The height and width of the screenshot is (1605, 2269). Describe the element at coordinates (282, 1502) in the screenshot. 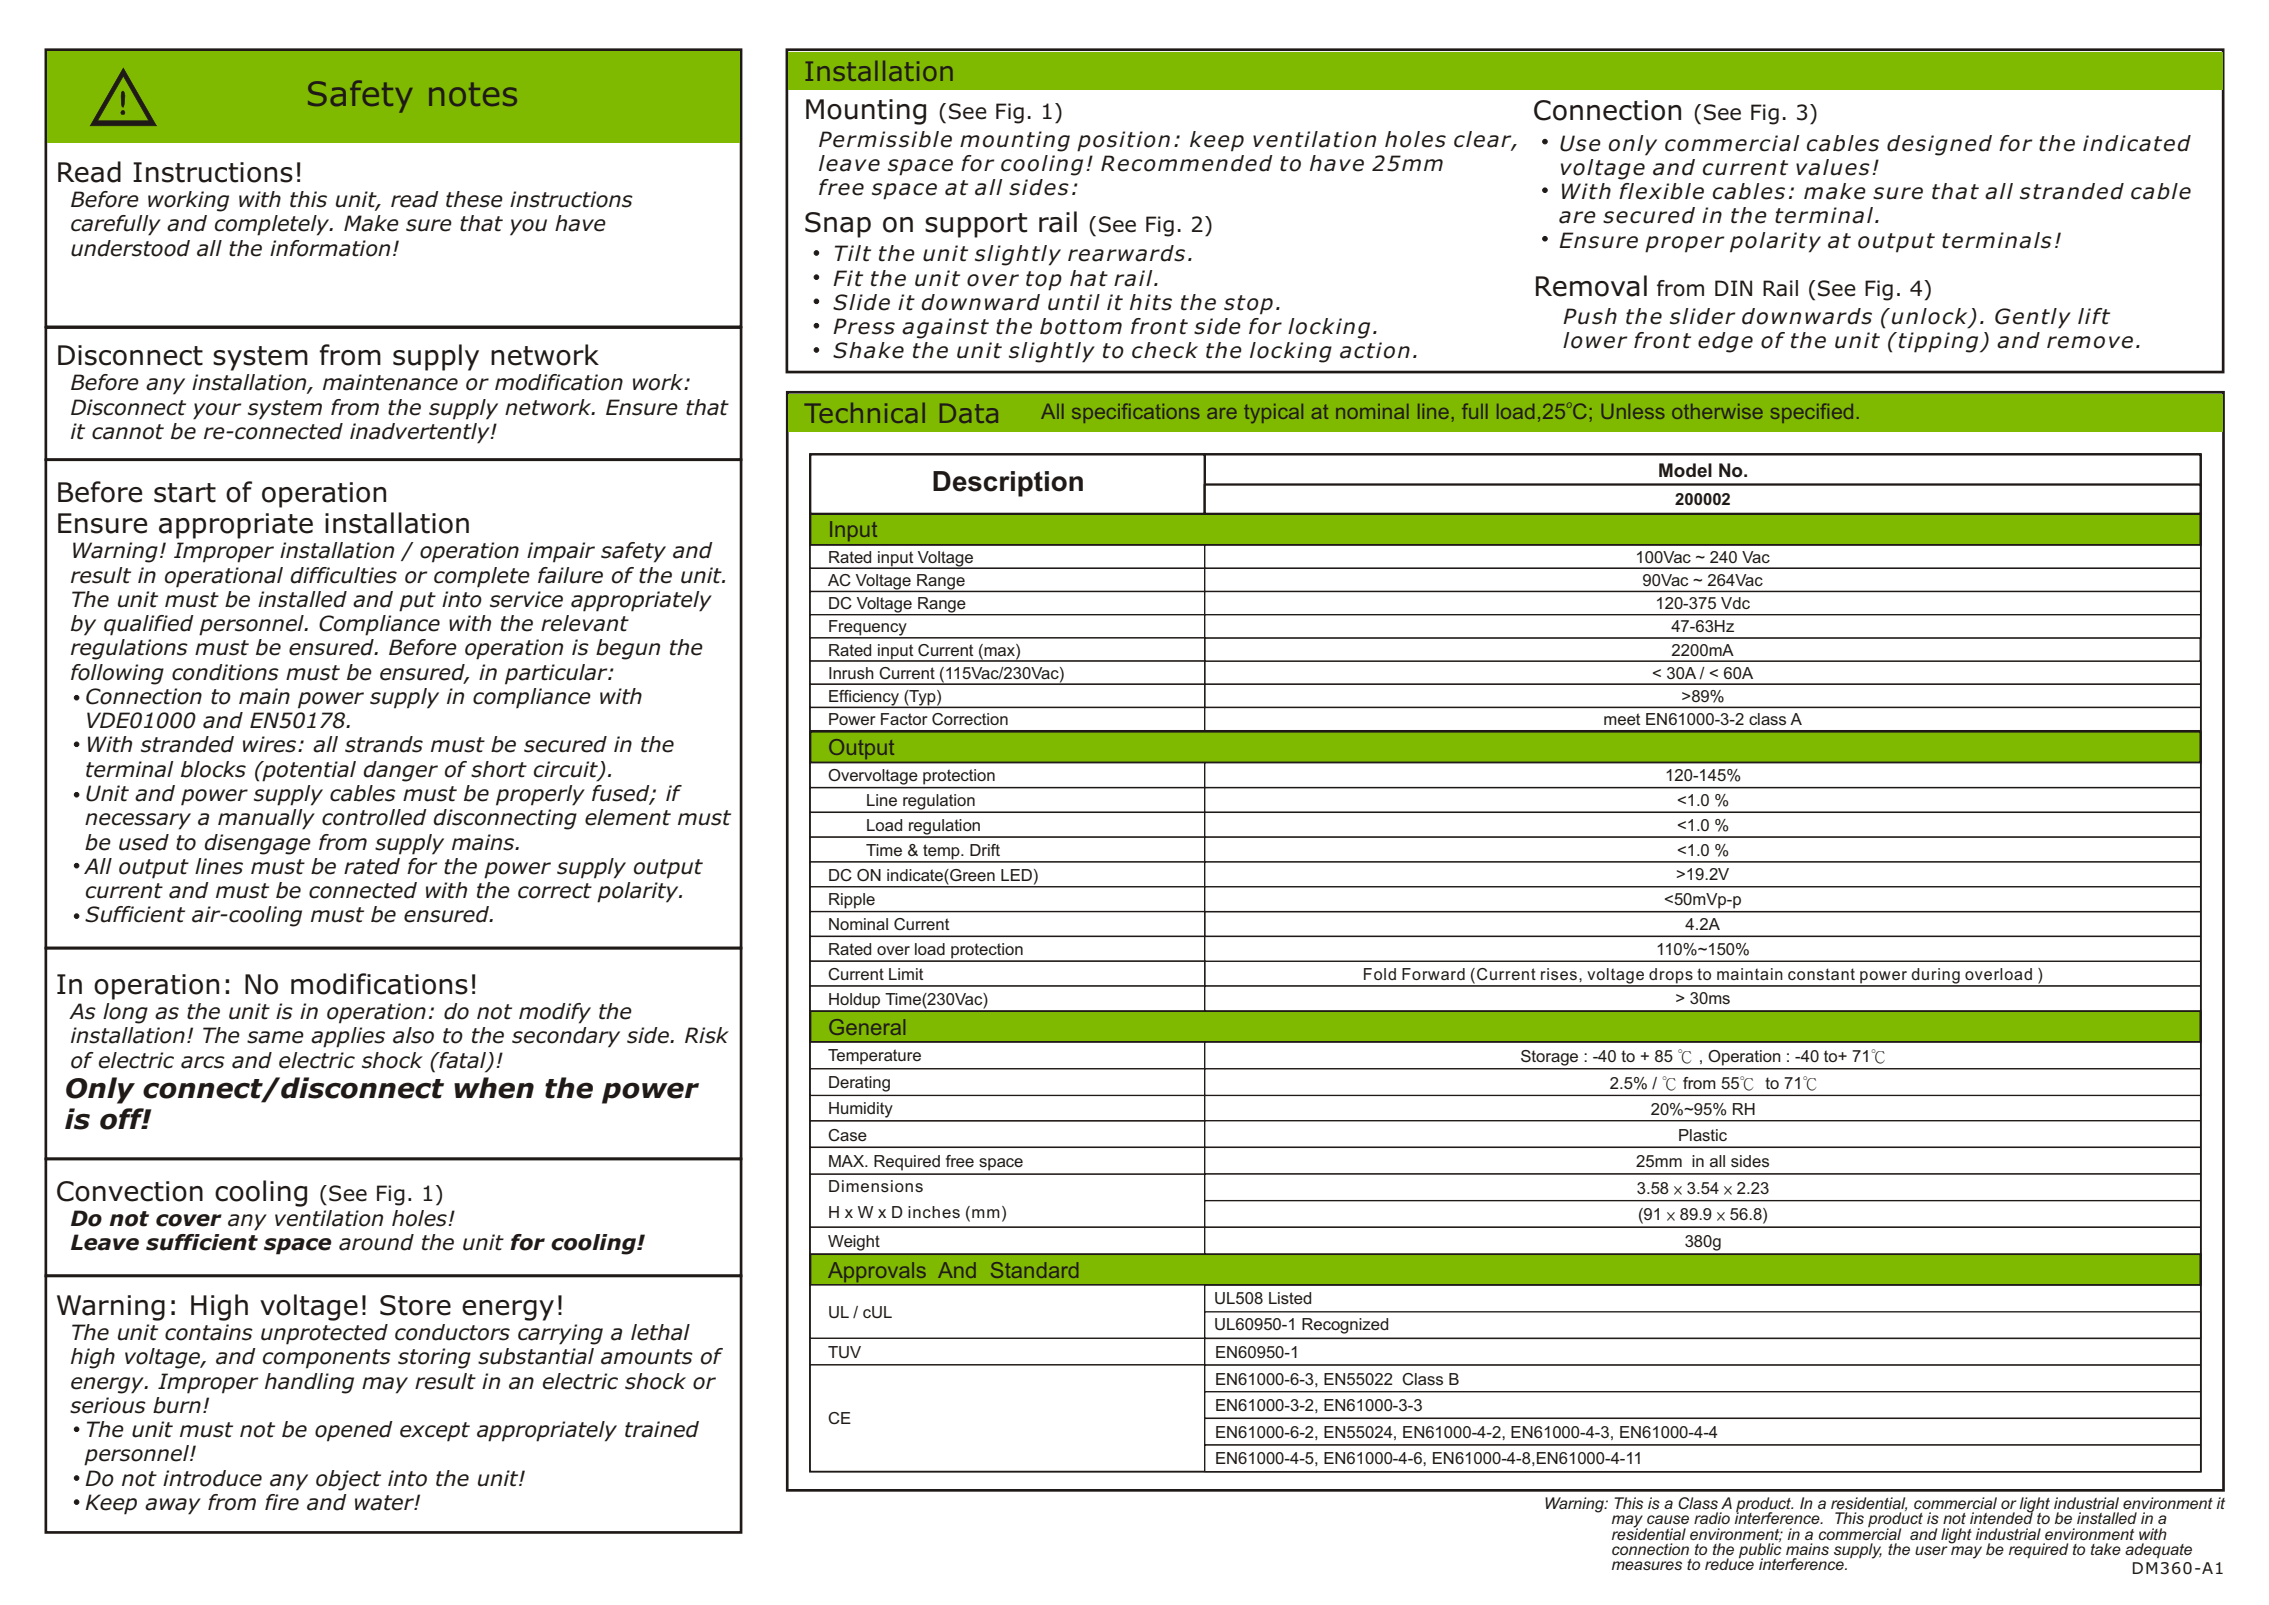

I see `fire` at that location.
